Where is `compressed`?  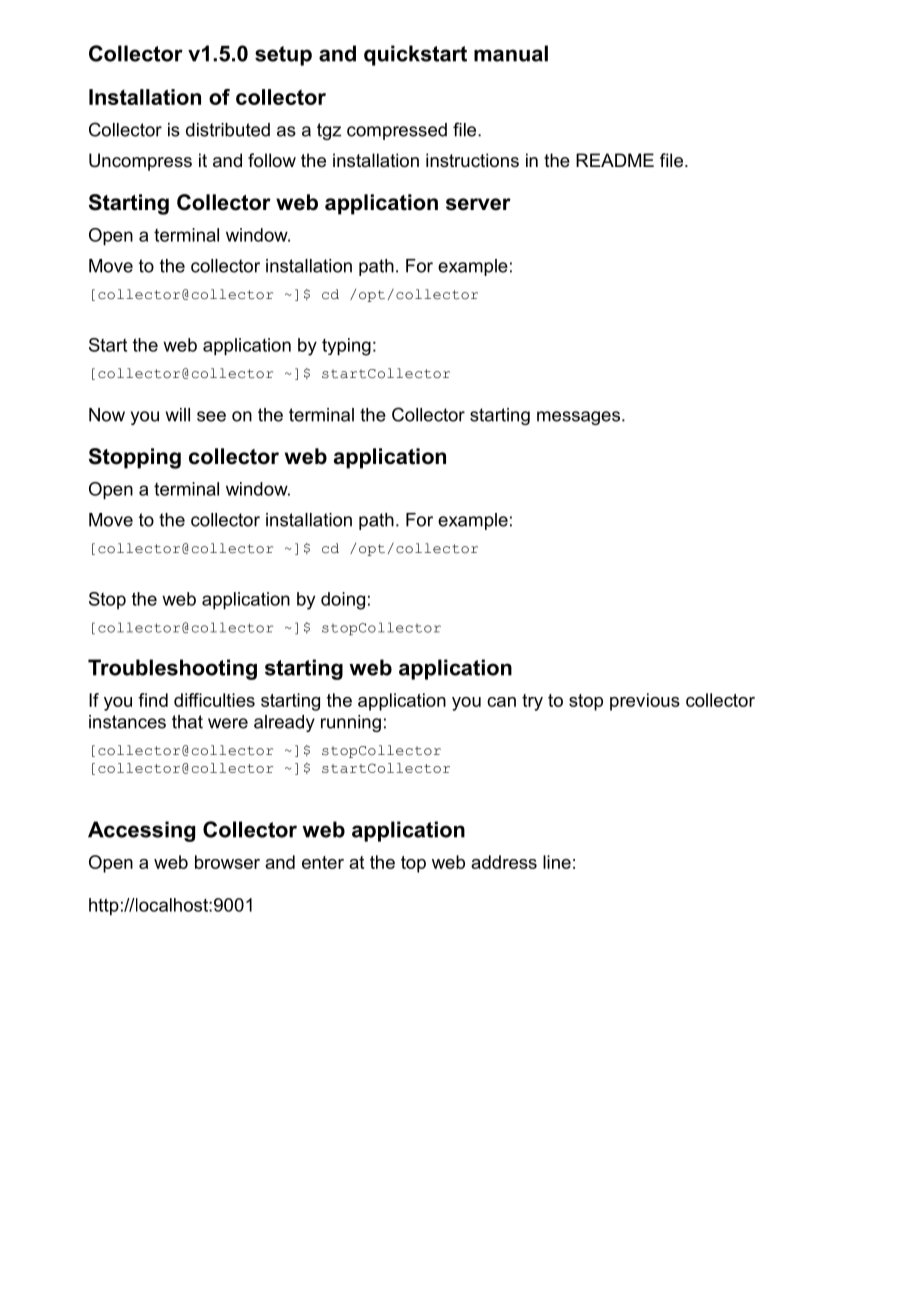
compressed is located at coordinates (397, 131).
